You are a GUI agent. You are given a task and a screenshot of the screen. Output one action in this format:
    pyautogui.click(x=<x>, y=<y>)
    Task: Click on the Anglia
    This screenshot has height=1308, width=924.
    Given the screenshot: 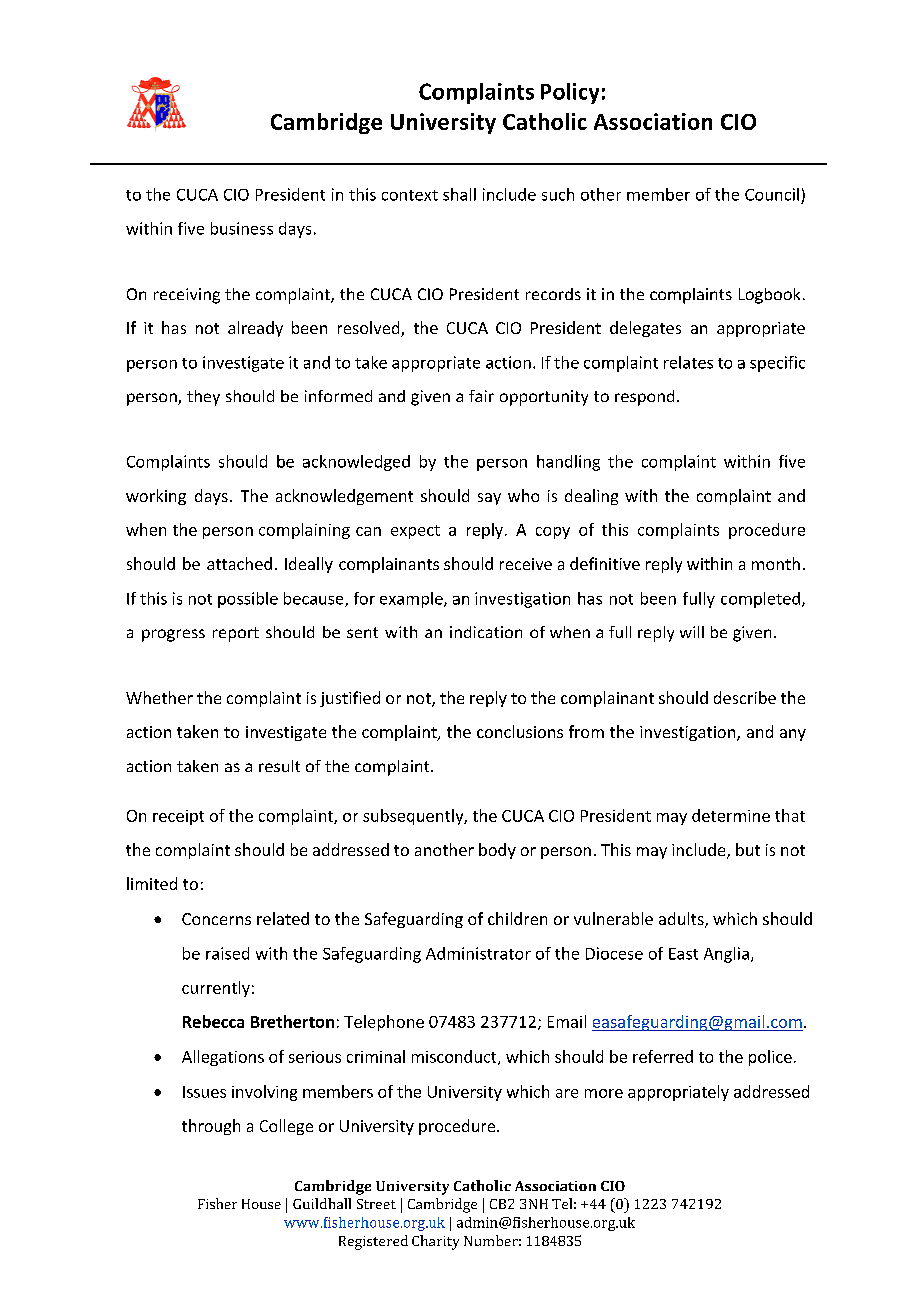 What is the action you would take?
    pyautogui.click(x=726, y=955)
